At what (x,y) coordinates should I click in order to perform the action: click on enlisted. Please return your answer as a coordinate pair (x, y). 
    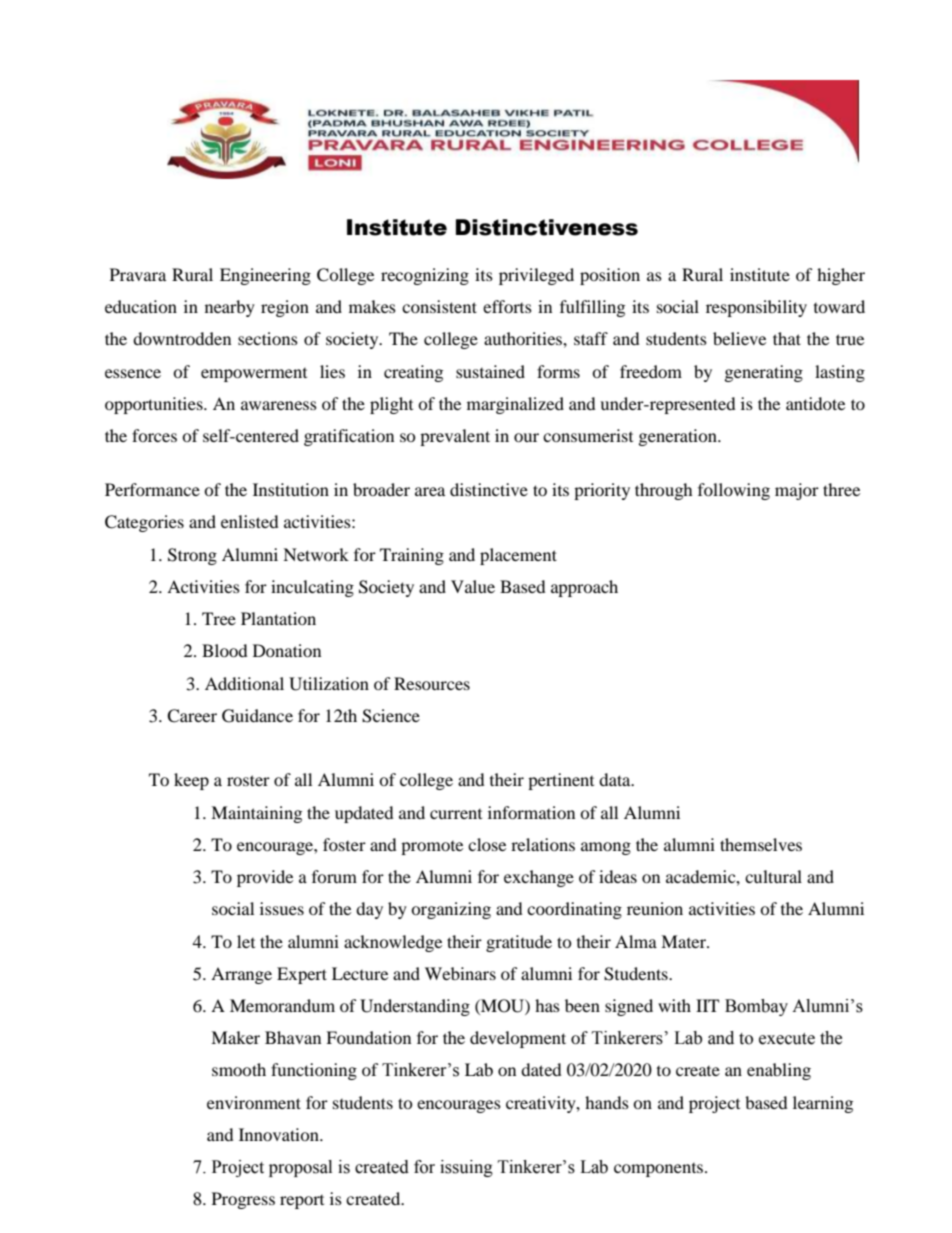
    Looking at the image, I should click on (250, 521).
